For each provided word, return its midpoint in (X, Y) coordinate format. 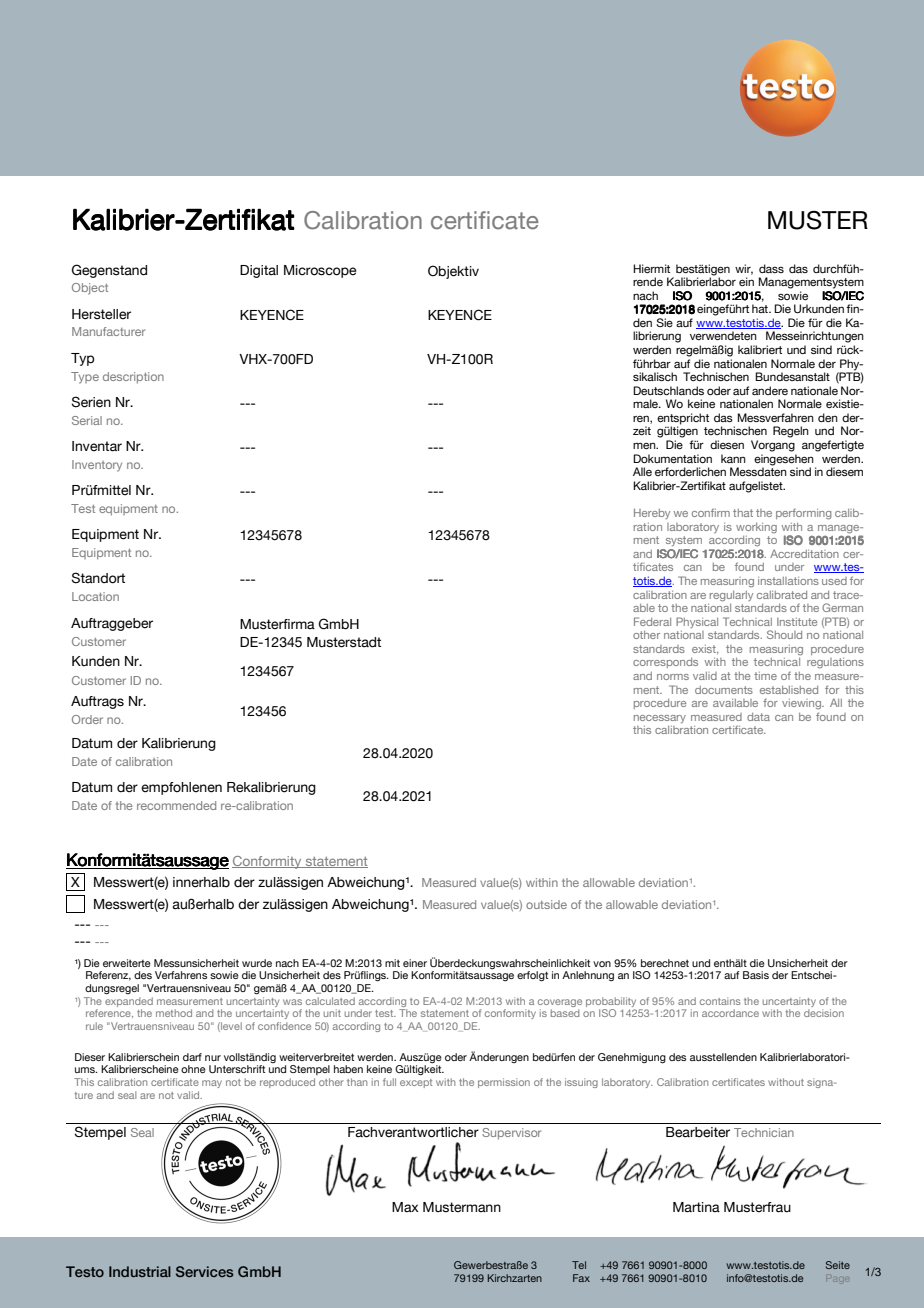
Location (95, 596)
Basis (756, 975)
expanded (129, 1000)
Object (90, 289)
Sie (664, 322)
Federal (652, 621)
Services (205, 1271)
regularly (731, 596)
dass (771, 268)
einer (415, 963)
